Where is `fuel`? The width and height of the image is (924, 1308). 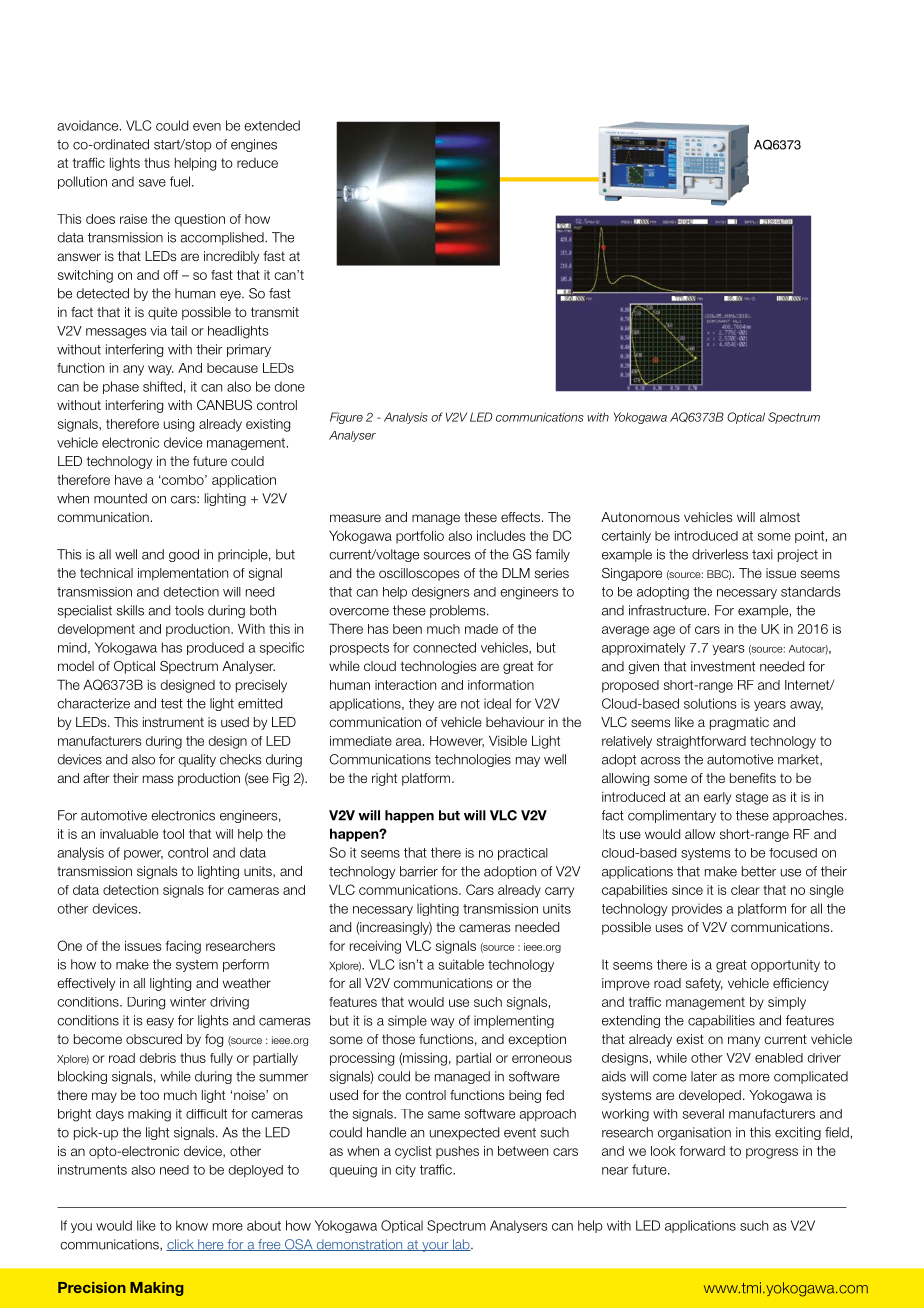 fuel is located at coordinates (180, 181).
